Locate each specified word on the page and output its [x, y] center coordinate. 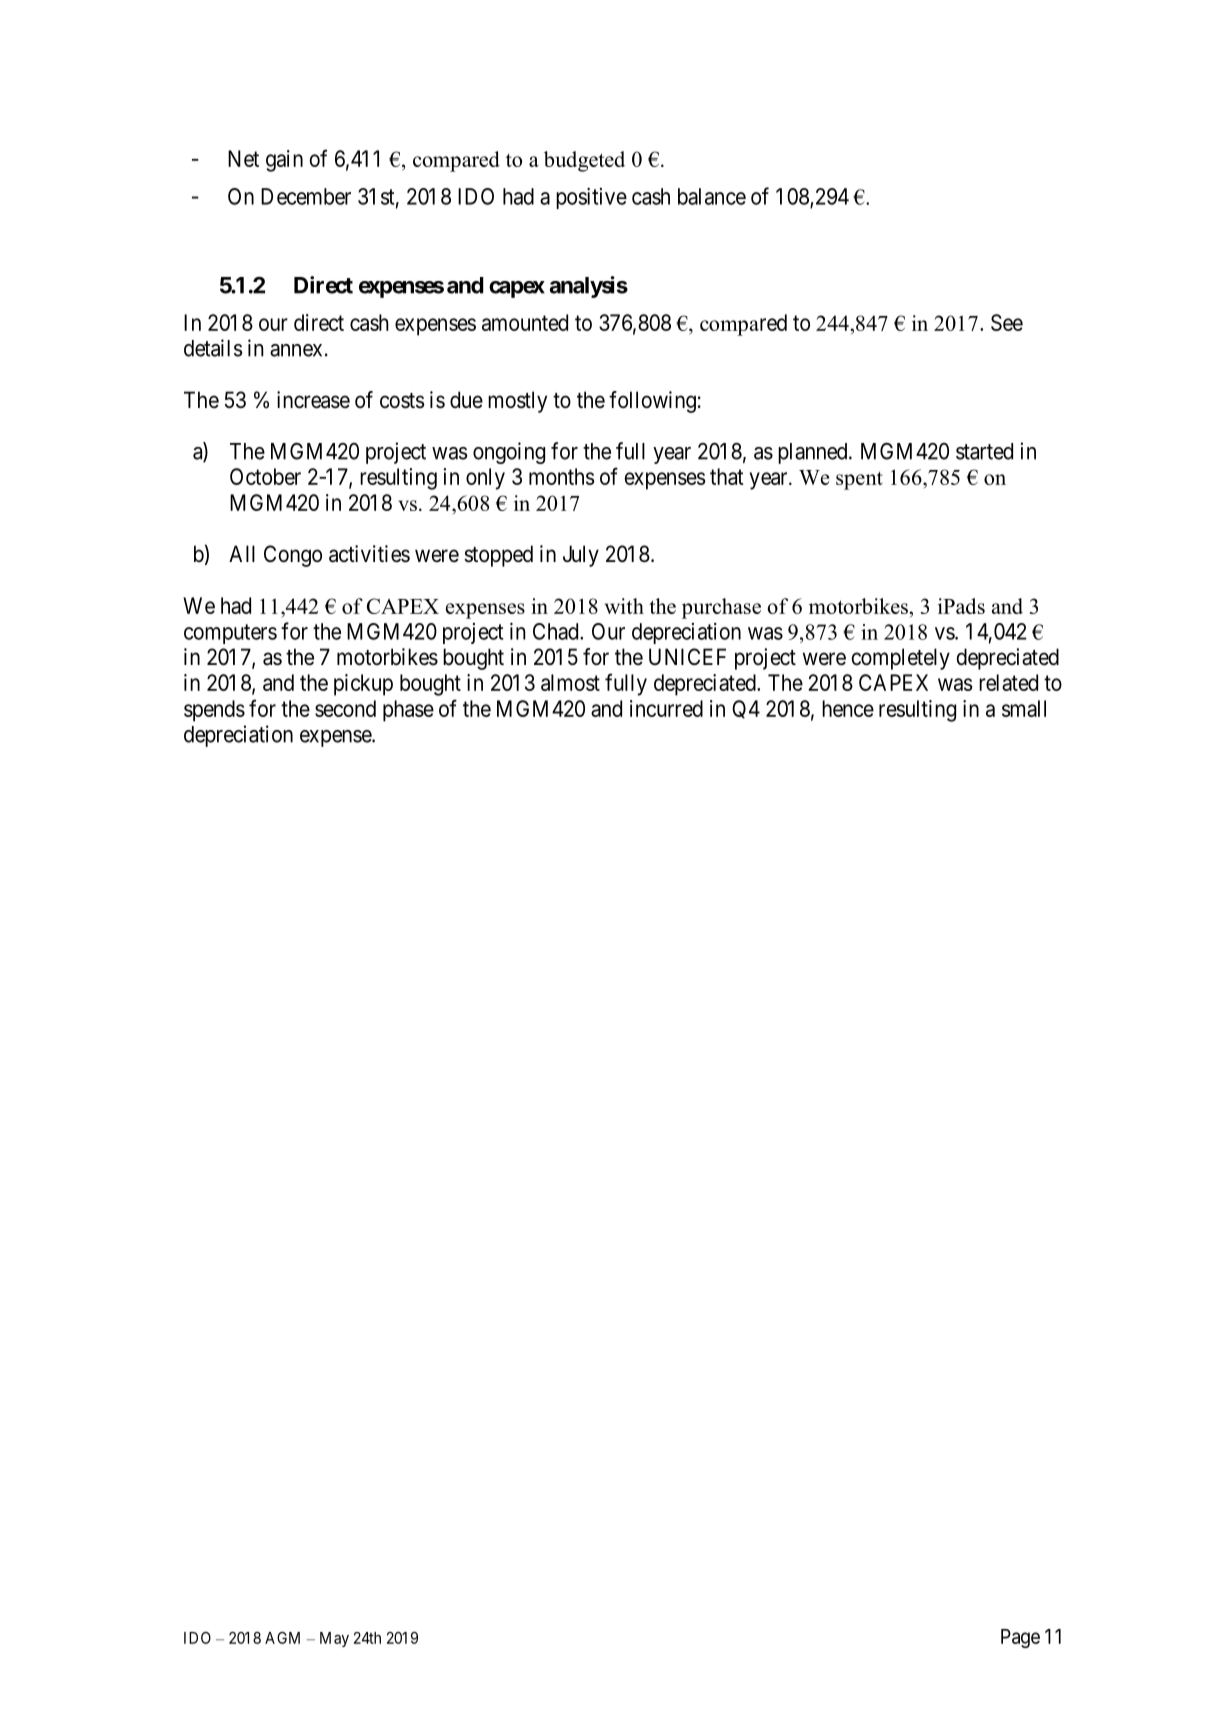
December [306, 196]
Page [1020, 1638]
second [345, 708]
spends [214, 711]
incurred [666, 708]
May [334, 1639]
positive [591, 198]
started [984, 451]
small [1024, 708]
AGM [282, 1638]
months [561, 476]
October [265, 476]
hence [848, 708]
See [1007, 322]
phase [408, 711]
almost [570, 682]
